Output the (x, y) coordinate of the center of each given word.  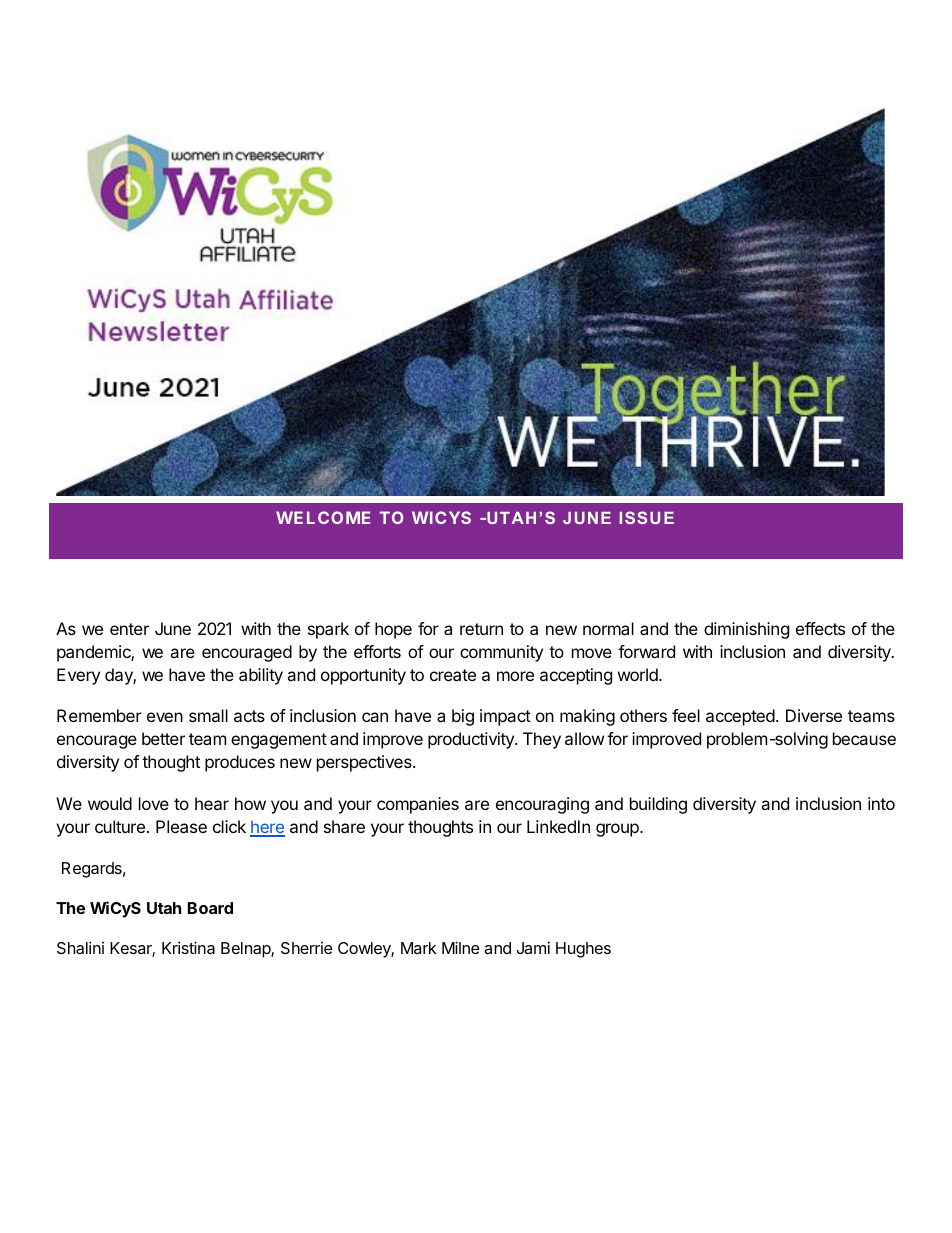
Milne (461, 947)
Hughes (583, 950)
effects (820, 628)
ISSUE (646, 517)
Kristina (188, 947)
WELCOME (323, 517)
